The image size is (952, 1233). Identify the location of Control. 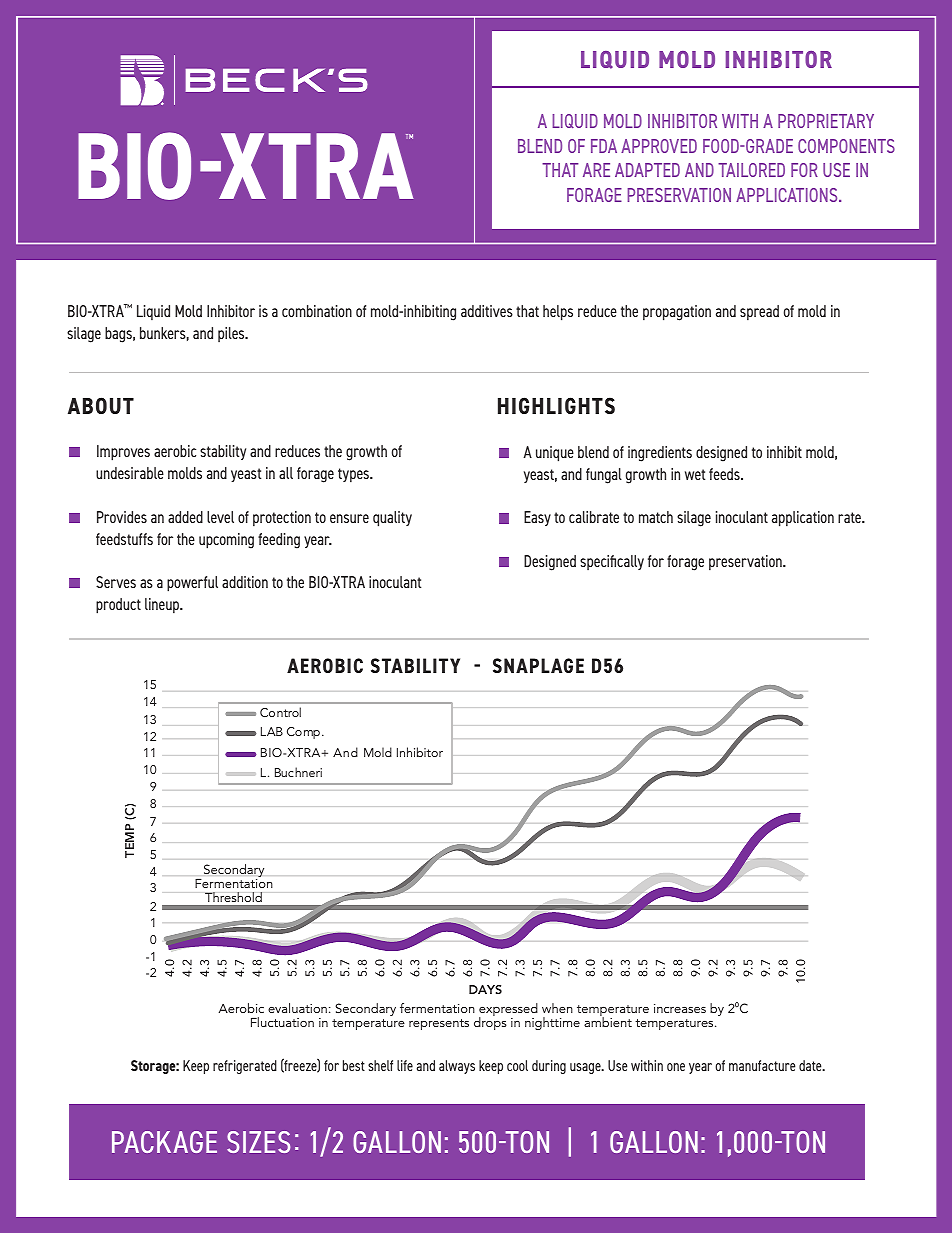
(280, 712).
